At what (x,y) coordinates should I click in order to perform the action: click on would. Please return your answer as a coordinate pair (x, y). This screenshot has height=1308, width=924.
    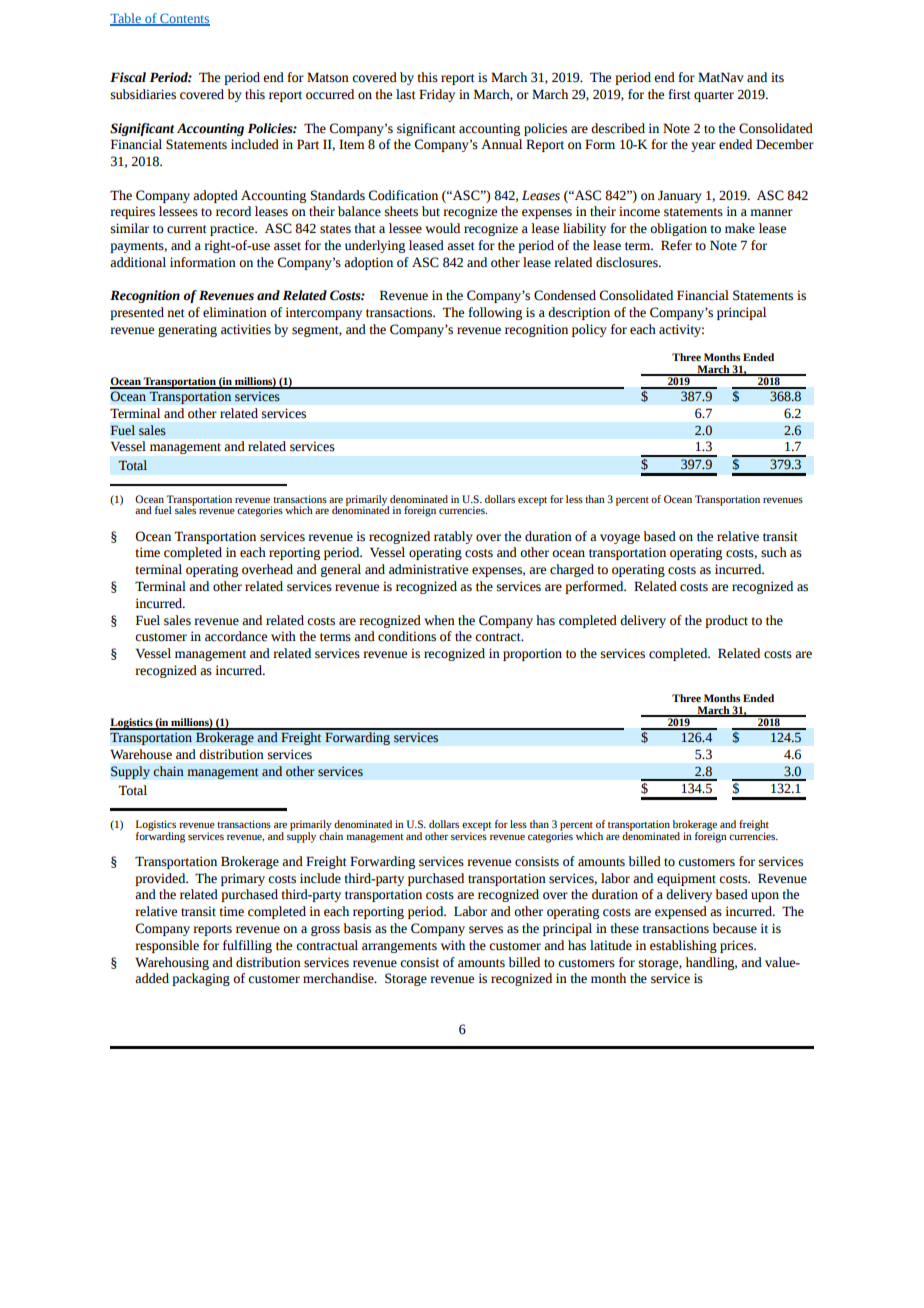
    Looking at the image, I should click on (442, 228).
